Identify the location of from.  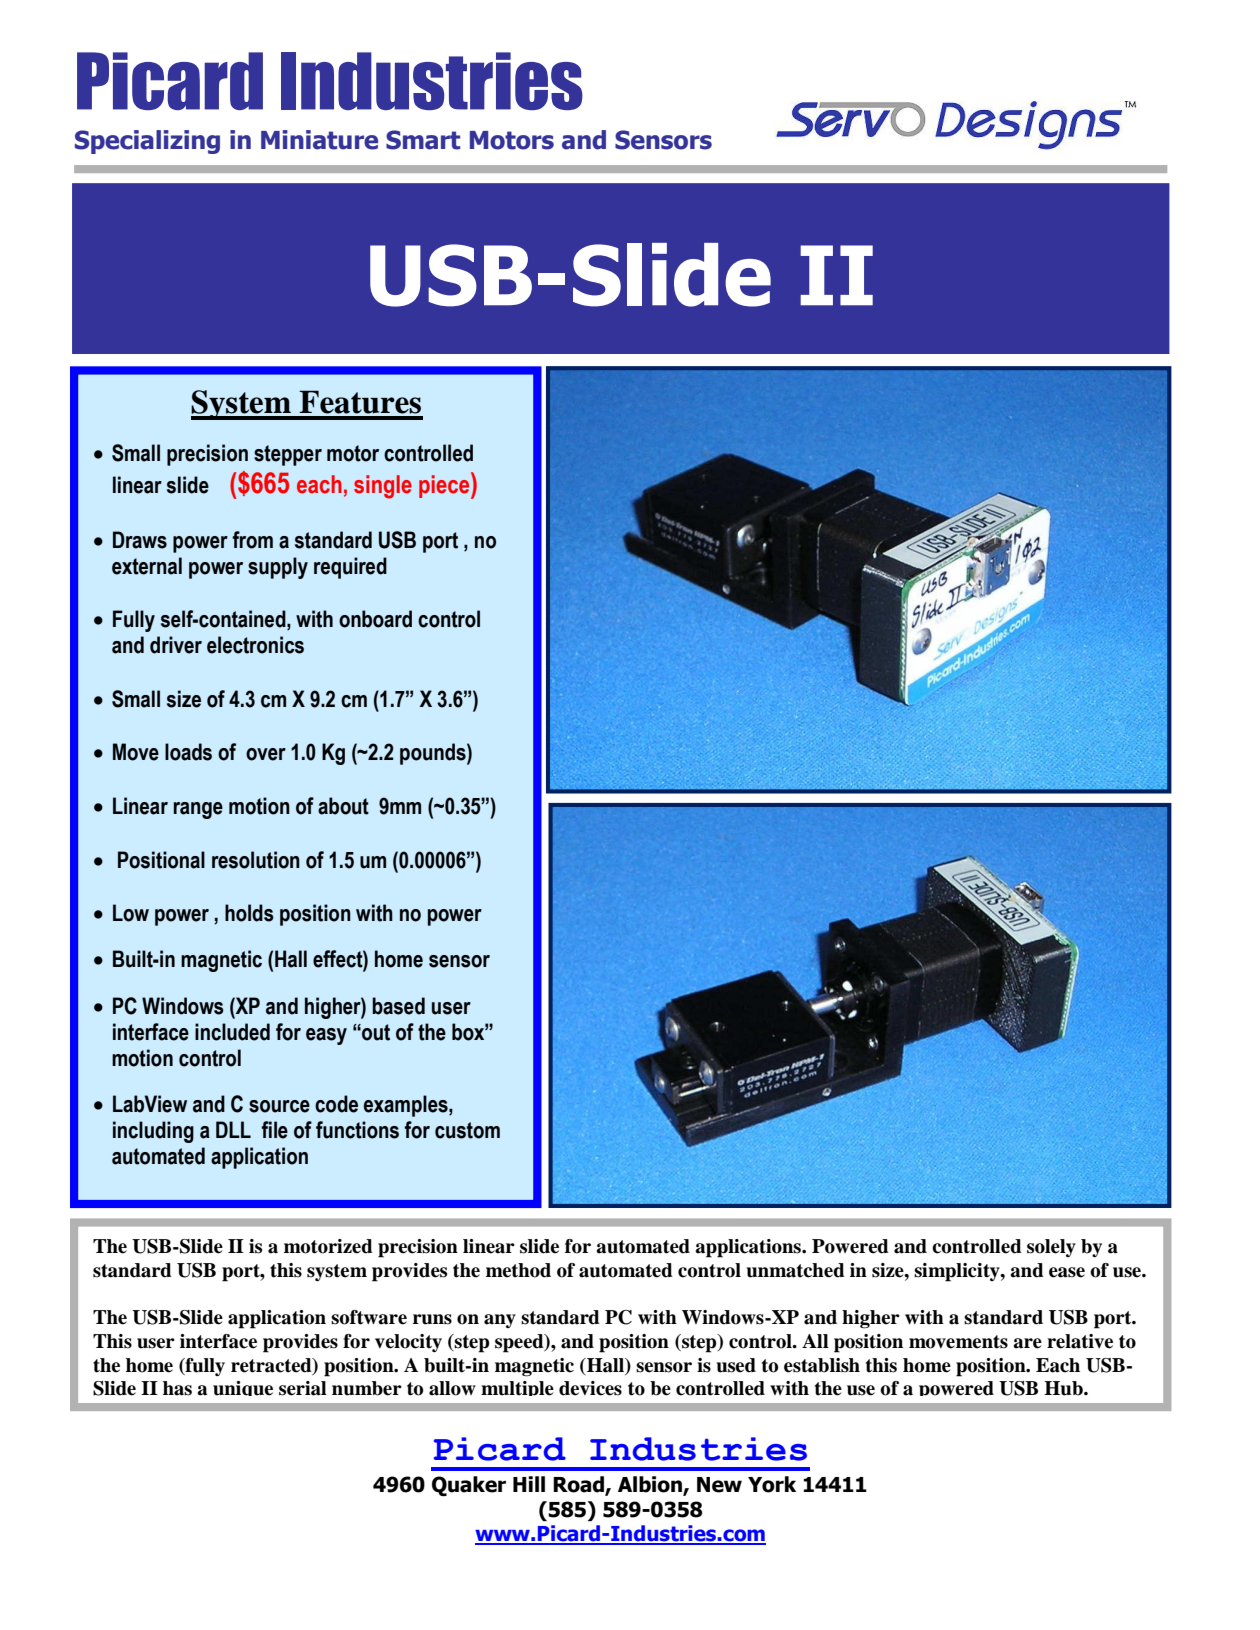
(252, 540).
